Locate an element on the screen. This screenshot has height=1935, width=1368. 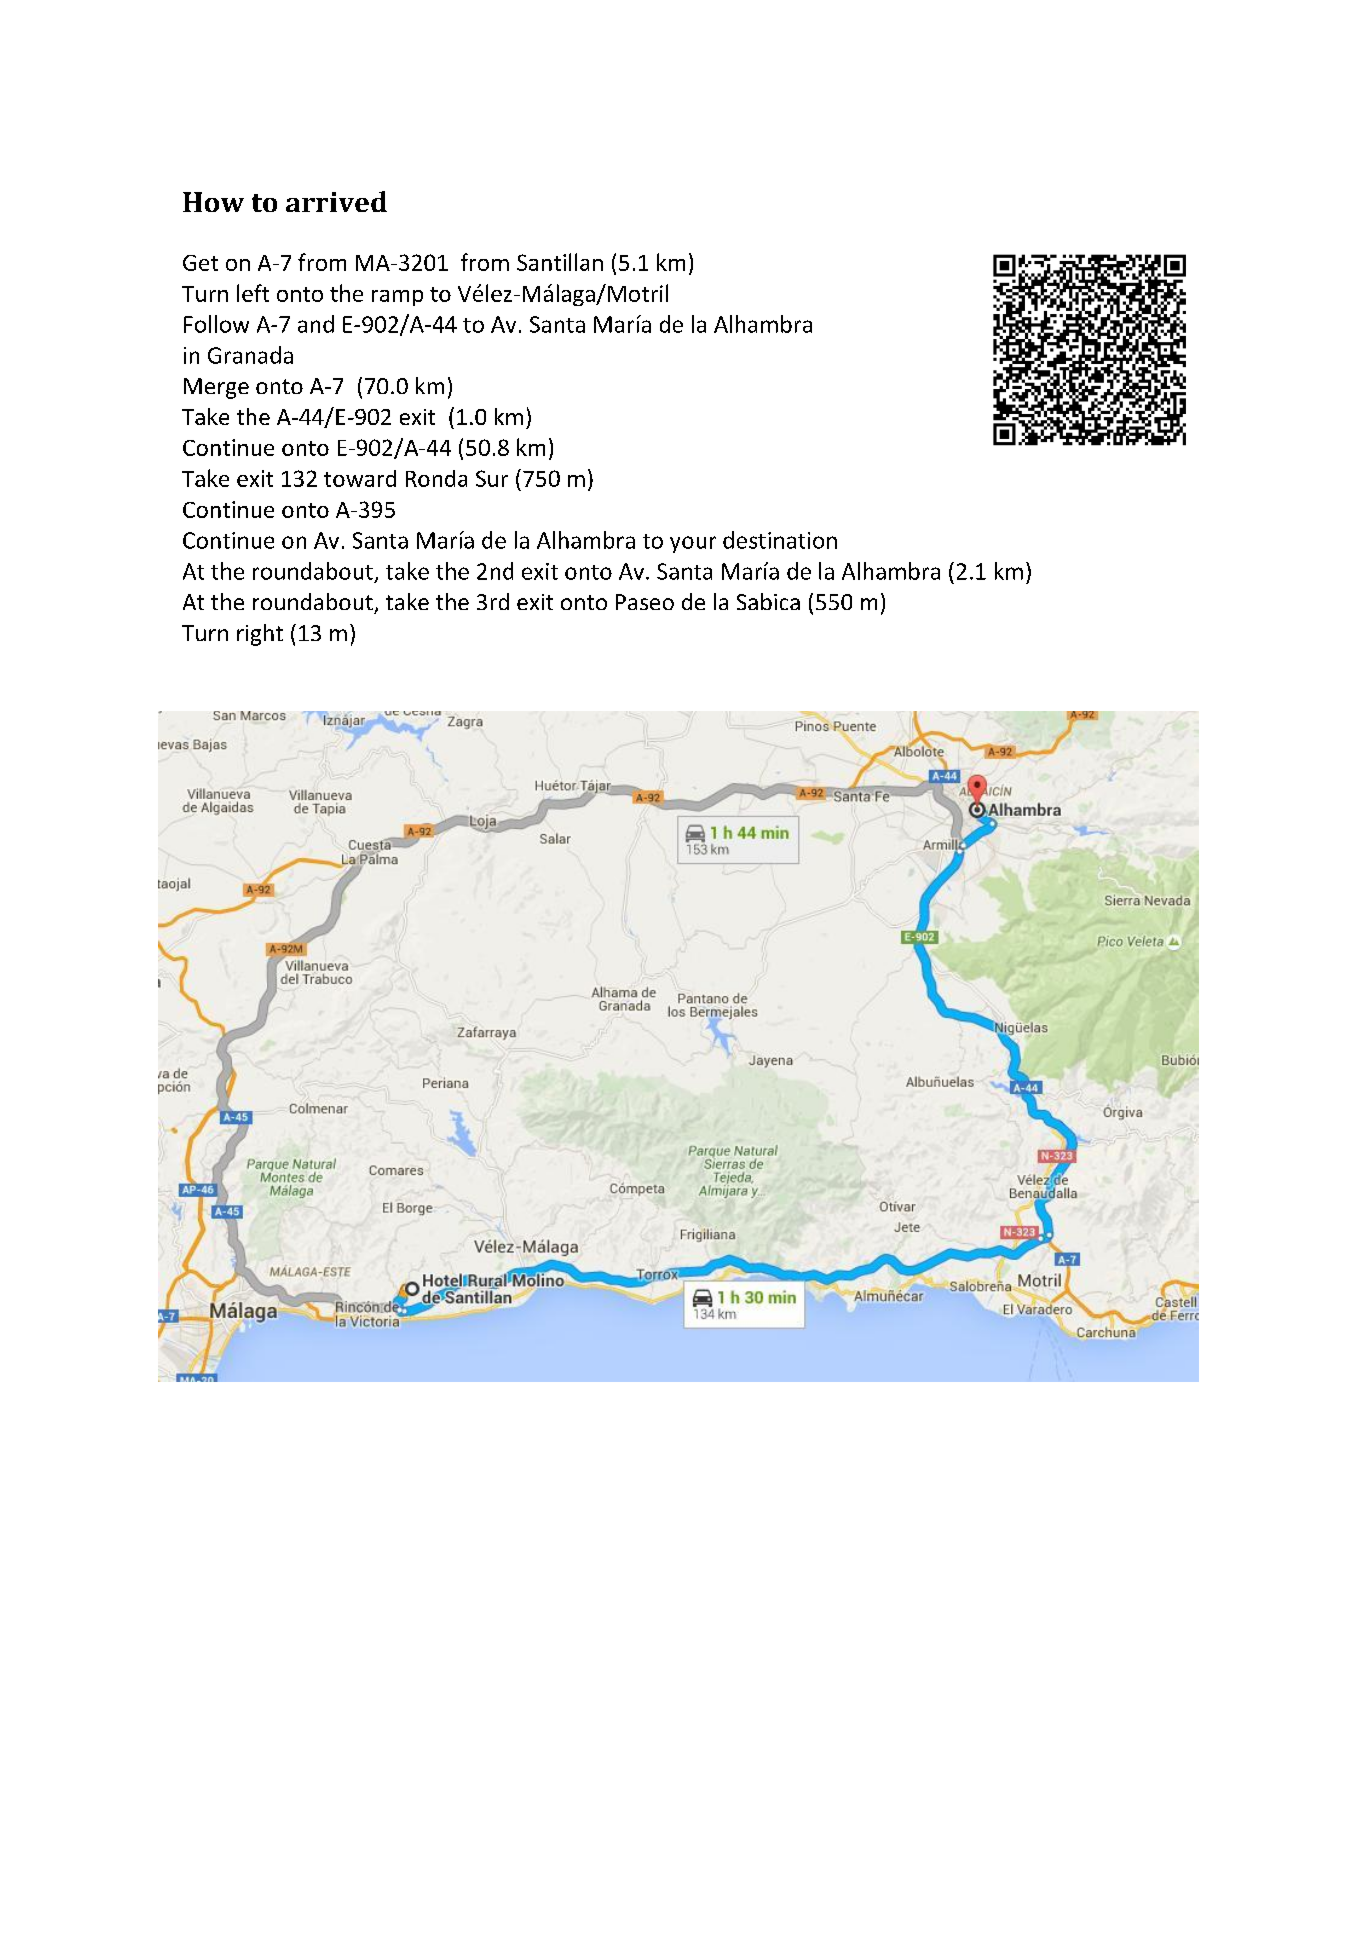
your is located at coordinates (693, 544).
